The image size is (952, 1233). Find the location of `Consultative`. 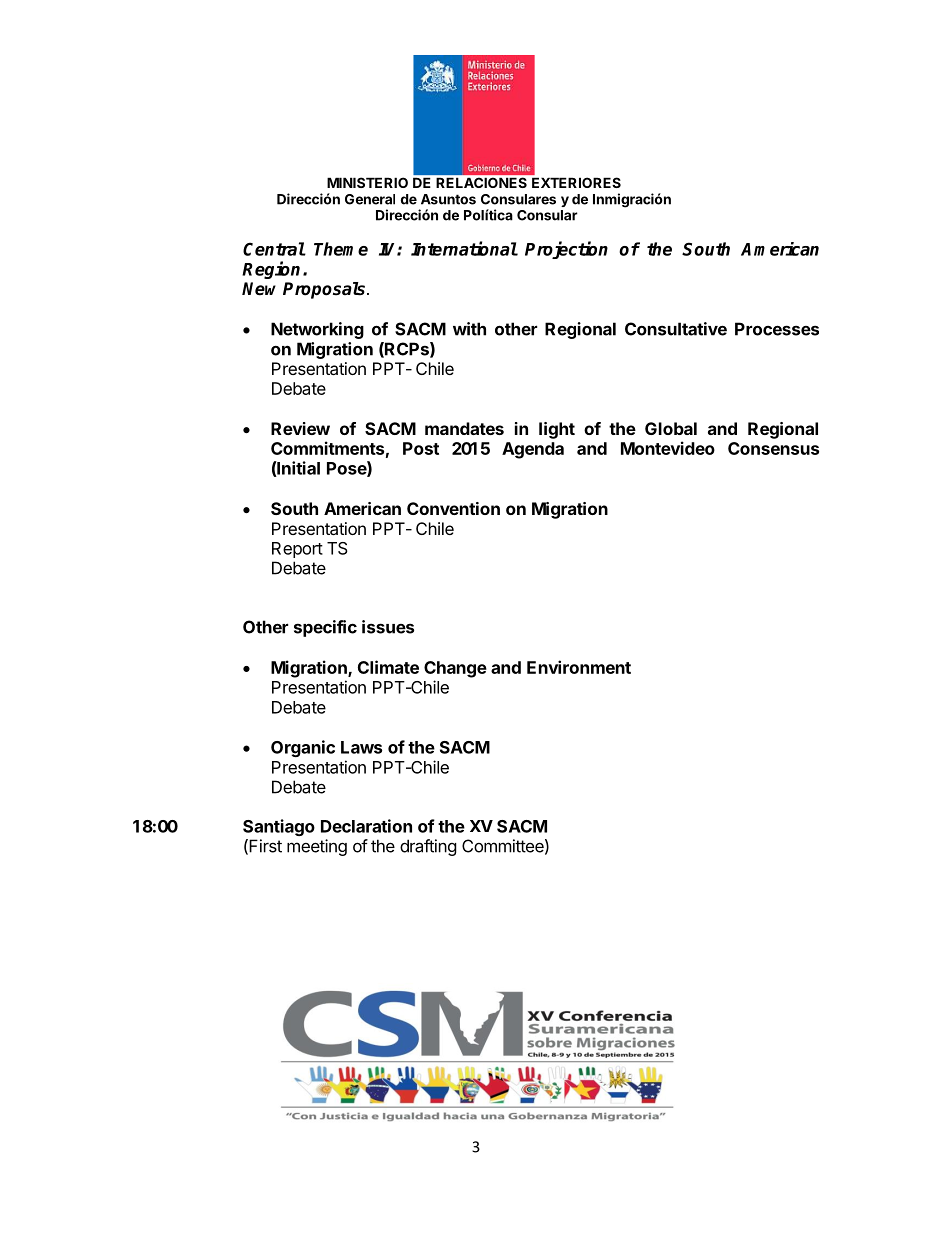

Consultative is located at coordinates (676, 329).
